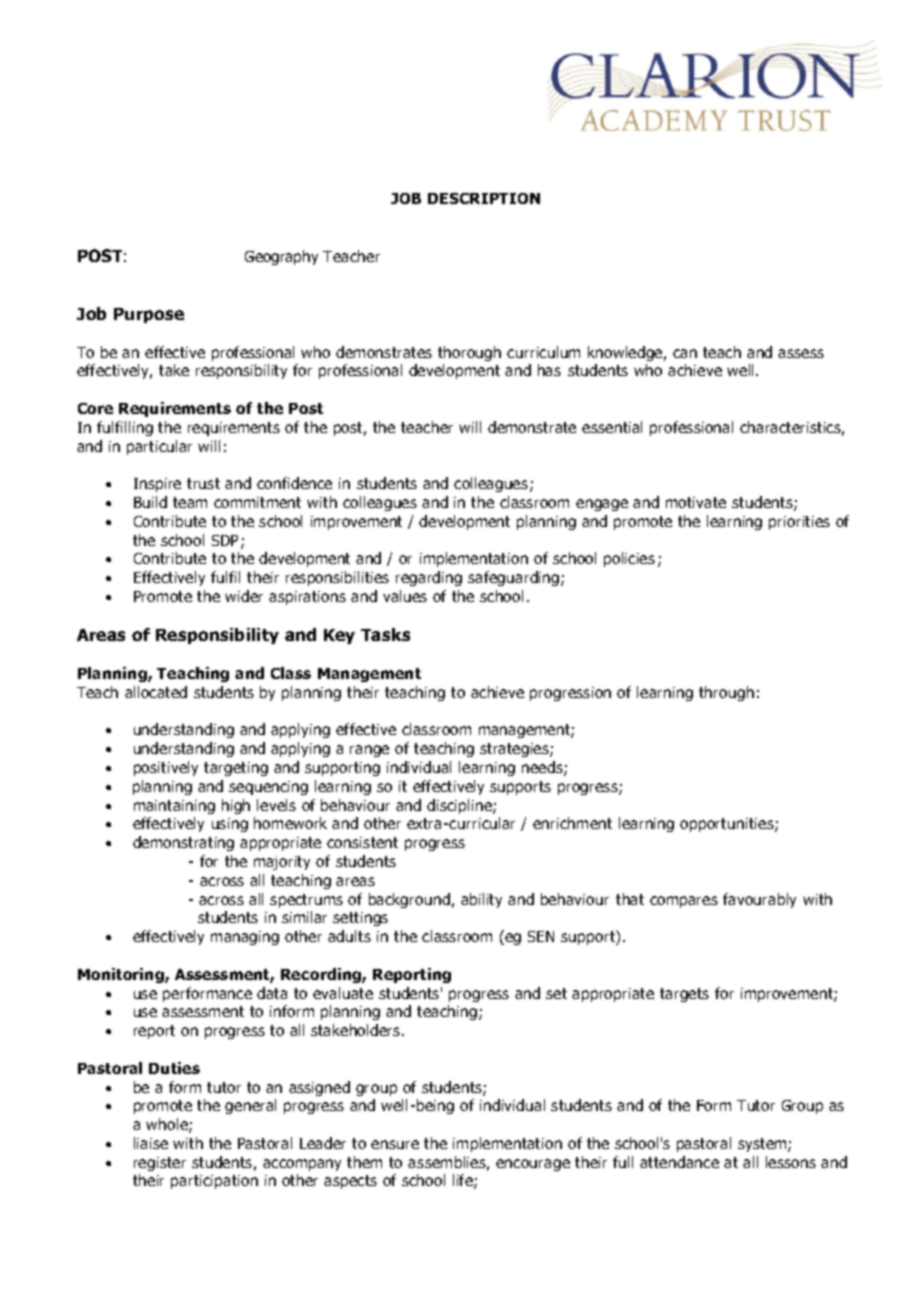 The width and height of the screenshot is (924, 1308). What do you see at coordinates (696, 502) in the screenshot?
I see `motivate` at bounding box center [696, 502].
